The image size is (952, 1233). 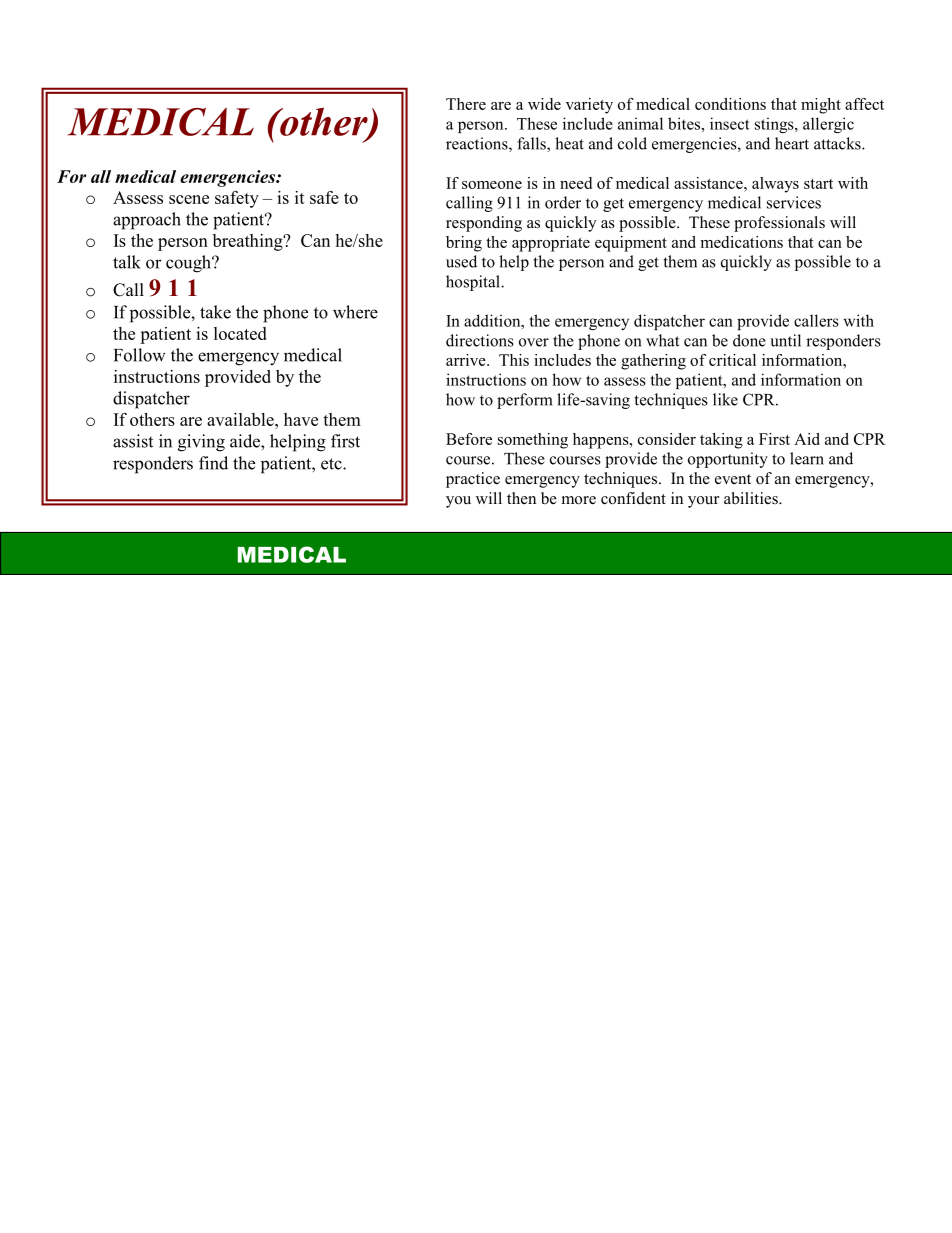 I want to click on take, so click(x=215, y=312).
